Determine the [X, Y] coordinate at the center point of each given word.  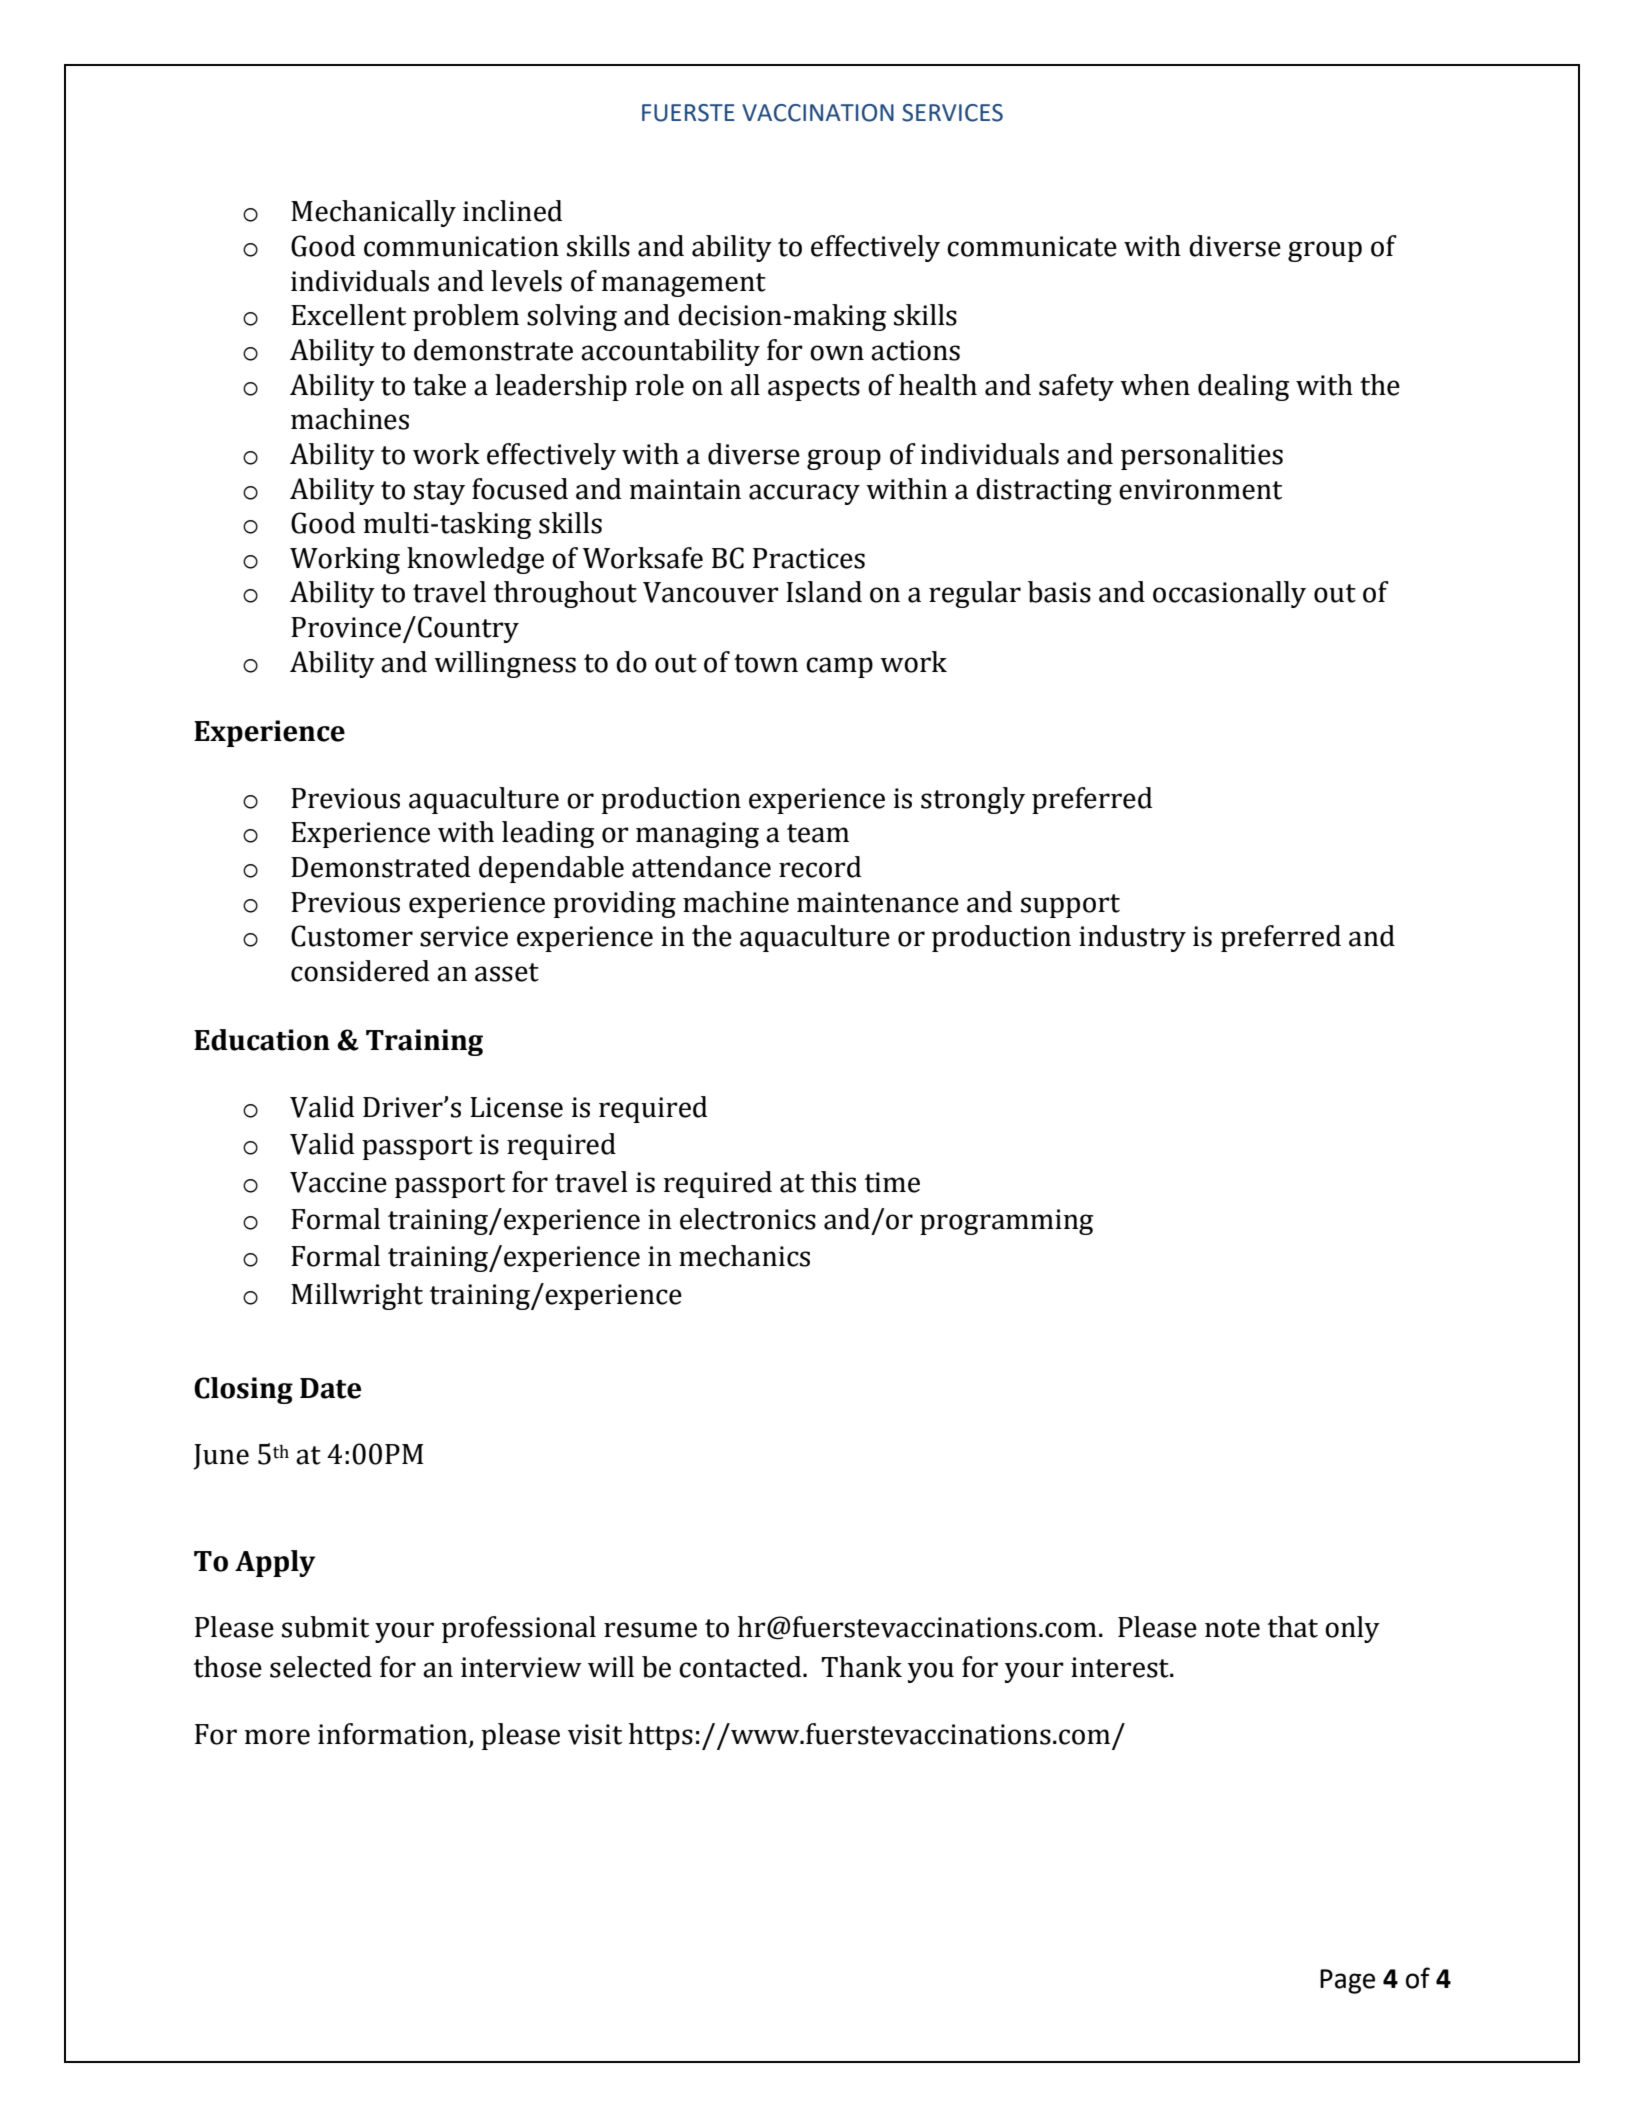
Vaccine [338, 1182]
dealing [1243, 387]
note [1232, 1628]
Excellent [348, 315]
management [683, 285]
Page [1347, 1981]
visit [595, 1734]
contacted [741, 1667]
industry [1132, 938]
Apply [275, 1563]
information [394, 1735]
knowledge [475, 560]
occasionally [1229, 594]
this [833, 1182]
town [766, 663]
